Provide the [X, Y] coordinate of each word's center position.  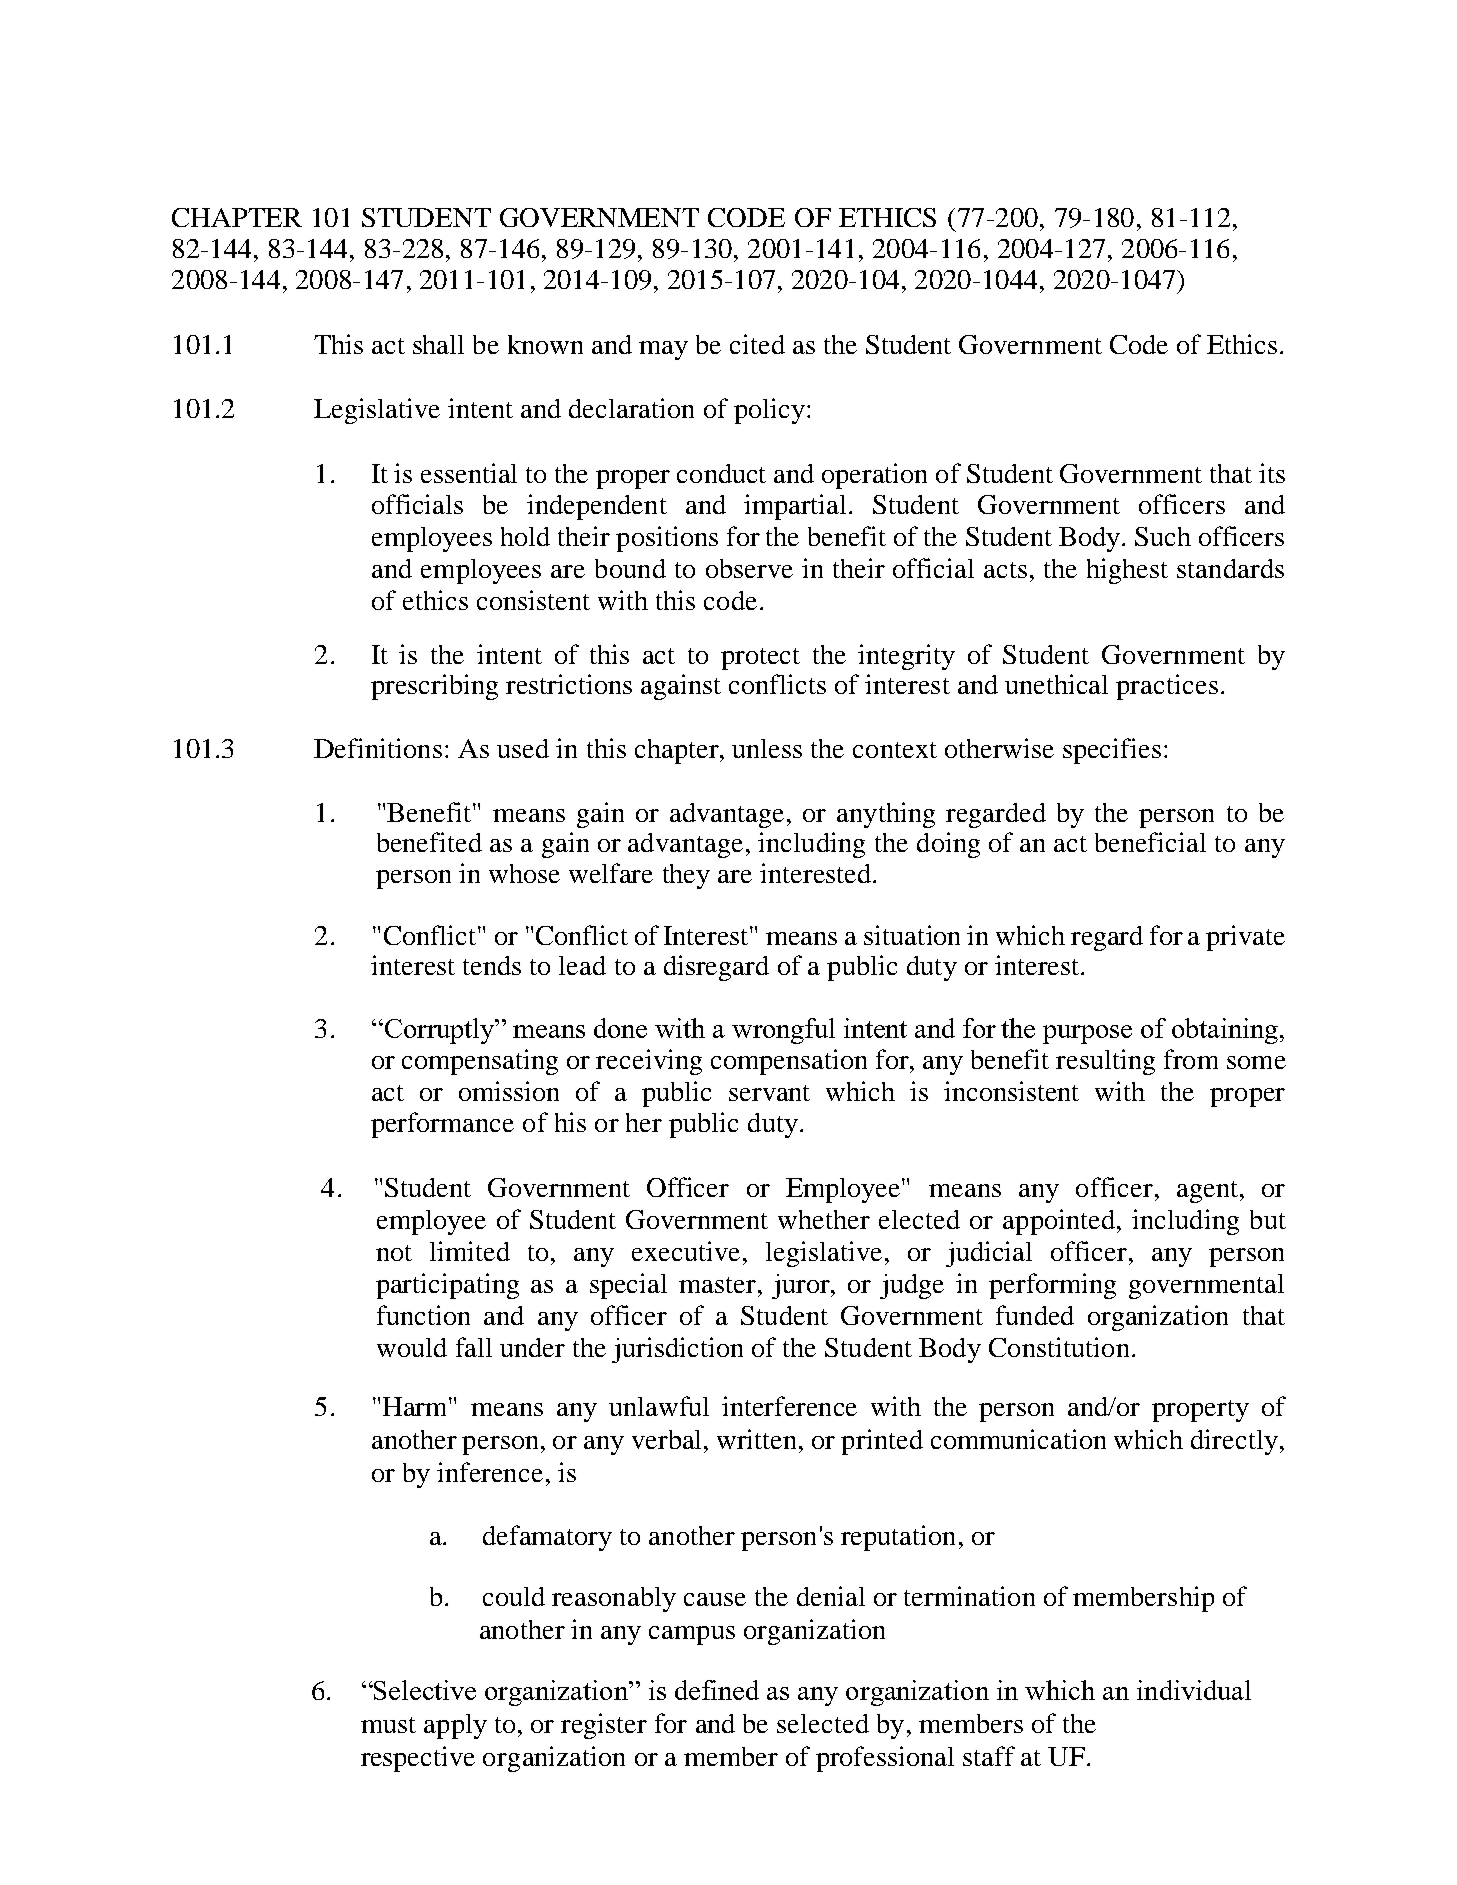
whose [524, 873]
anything [886, 815]
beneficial [1150, 842]
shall [438, 344]
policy [769, 411]
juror [802, 1286]
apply [455, 1726]
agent [1209, 1192]
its [1272, 473]
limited [470, 1251]
